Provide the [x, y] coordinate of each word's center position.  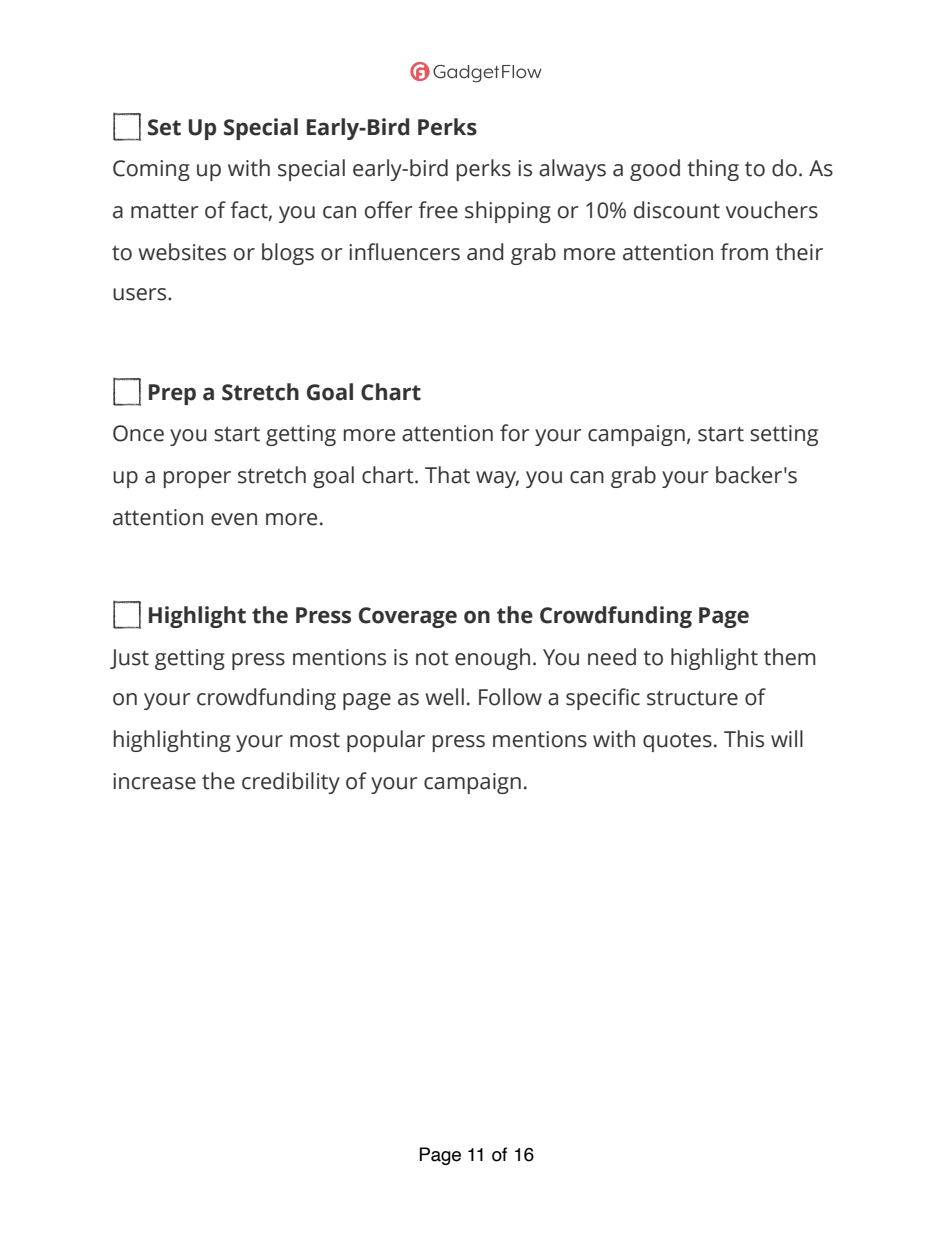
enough [492, 659]
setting [784, 435]
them [790, 657]
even [234, 519]
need [612, 657]
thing [713, 170]
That [447, 475]
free [438, 210]
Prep [172, 394]
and [485, 252]
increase [154, 781]
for [514, 433]
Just [129, 659]
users [141, 294]
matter [164, 211]
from [744, 252]
